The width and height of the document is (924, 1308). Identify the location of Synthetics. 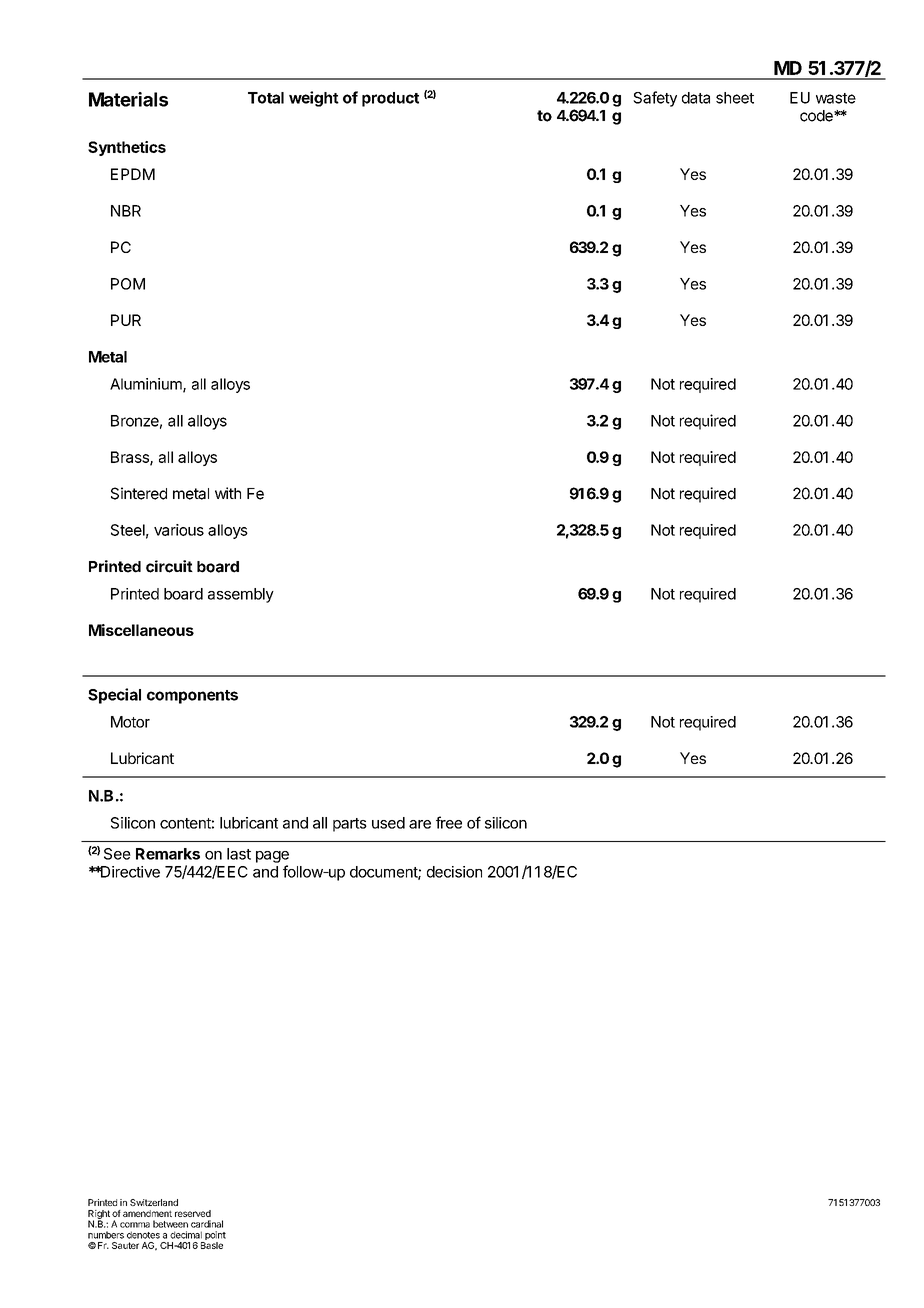
(127, 148).
